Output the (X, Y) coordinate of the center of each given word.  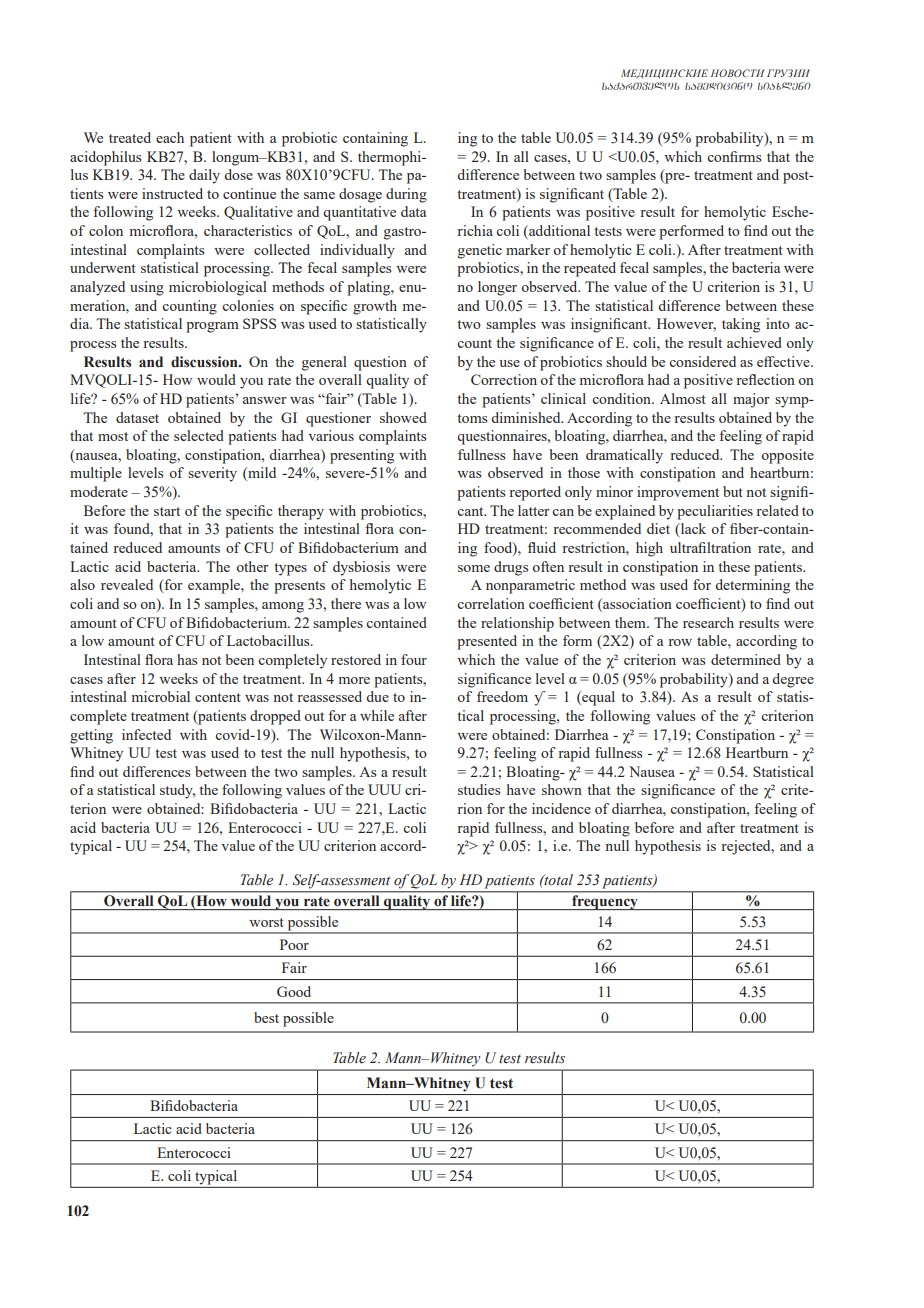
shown (562, 789)
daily (204, 176)
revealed (127, 584)
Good (294, 991)
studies (479, 789)
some (474, 568)
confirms (734, 156)
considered (702, 361)
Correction (504, 379)
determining (752, 586)
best (266, 1017)
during (406, 195)
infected (146, 734)
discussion (205, 362)
